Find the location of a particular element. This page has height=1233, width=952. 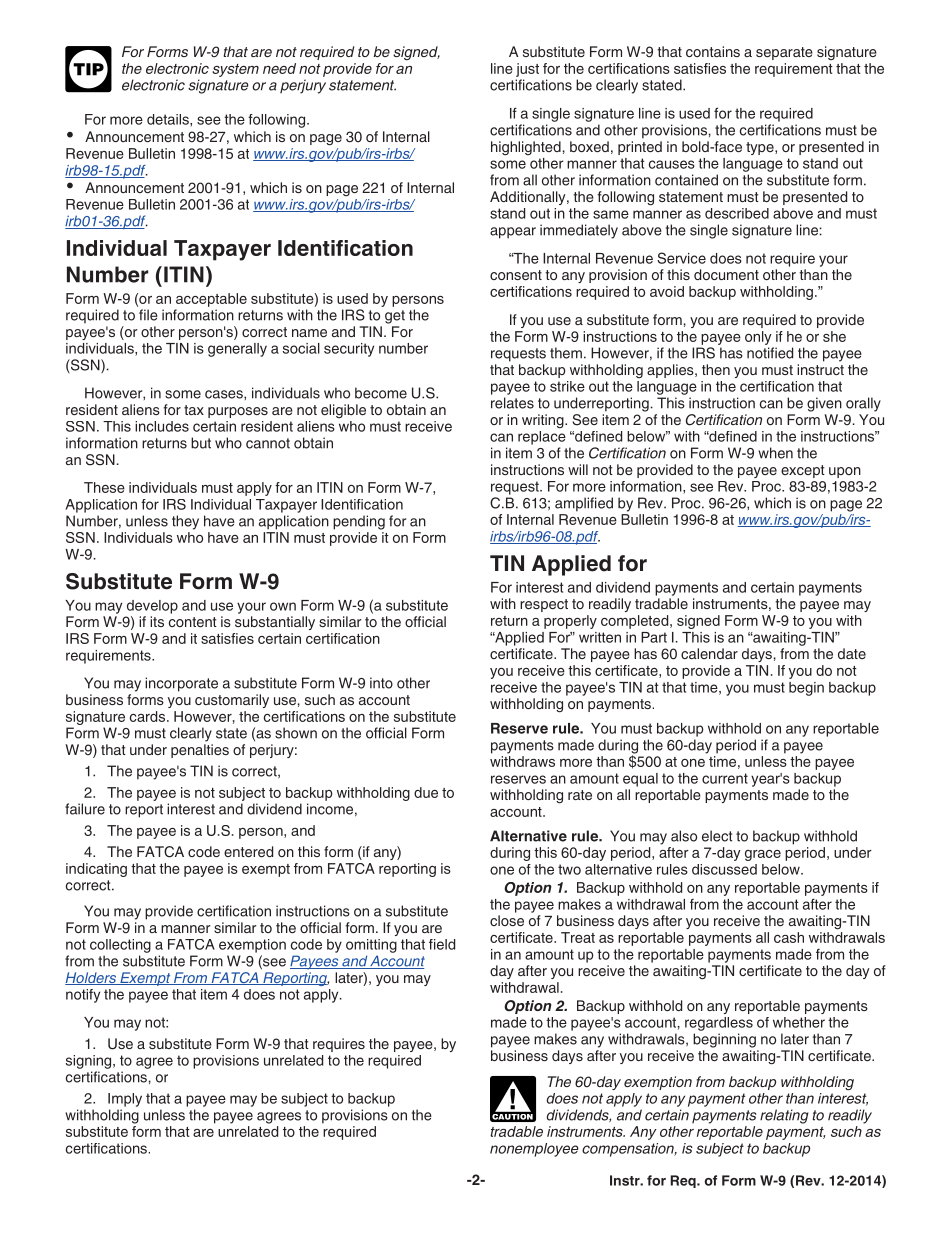

contains is located at coordinates (713, 51).
